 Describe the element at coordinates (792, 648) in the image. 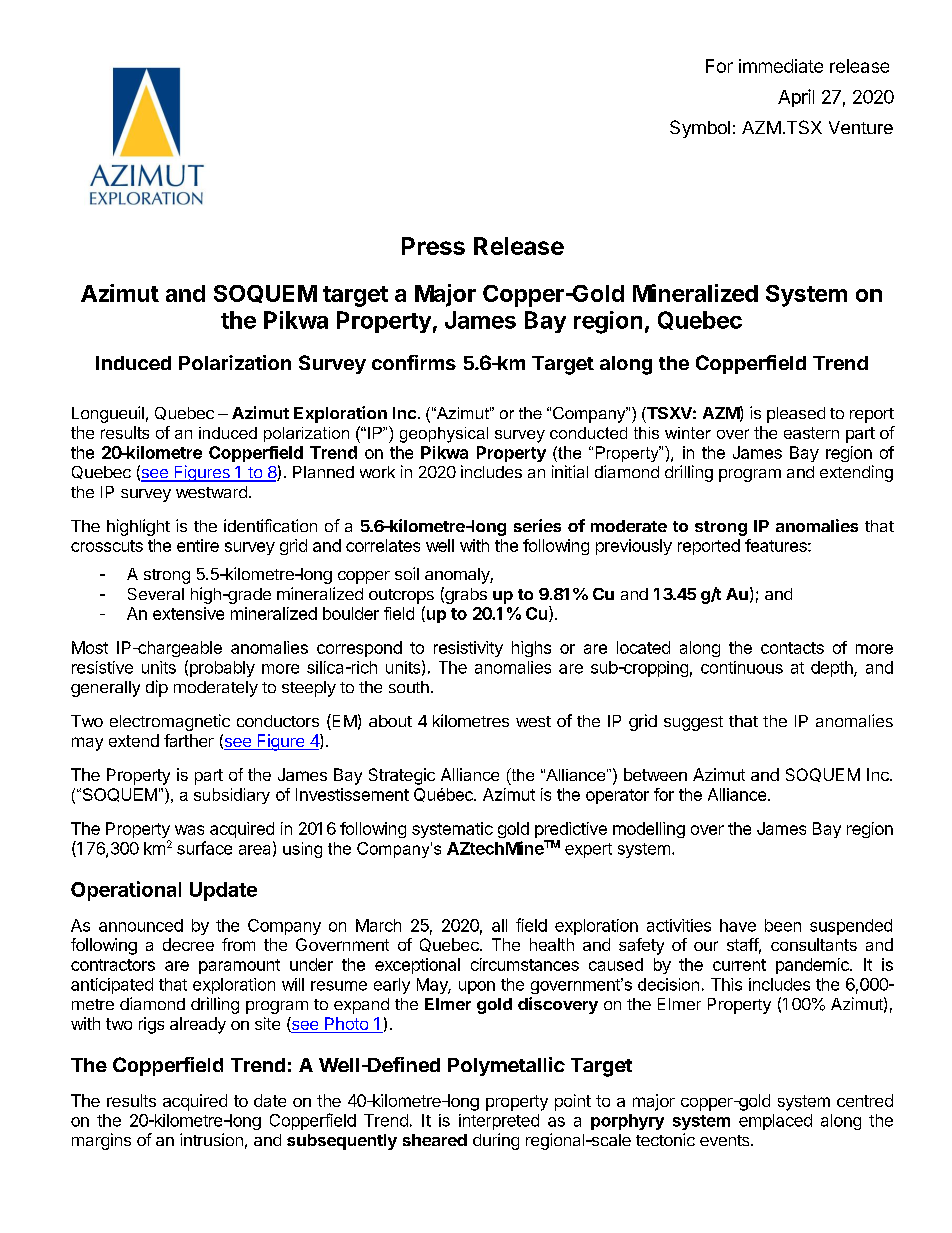

I see `contacts` at that location.
